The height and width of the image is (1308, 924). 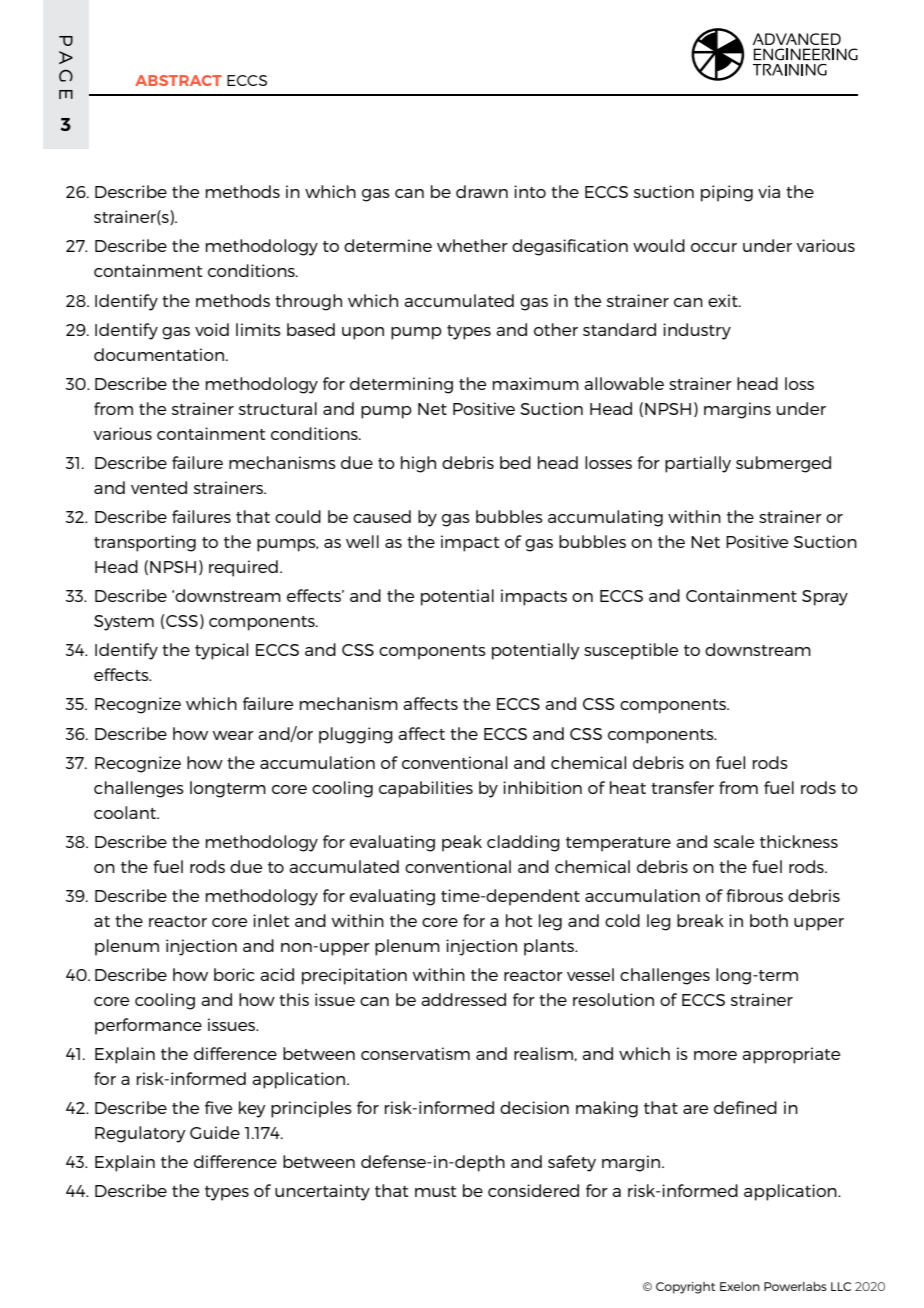 I want to click on submerged, so click(x=783, y=464).
